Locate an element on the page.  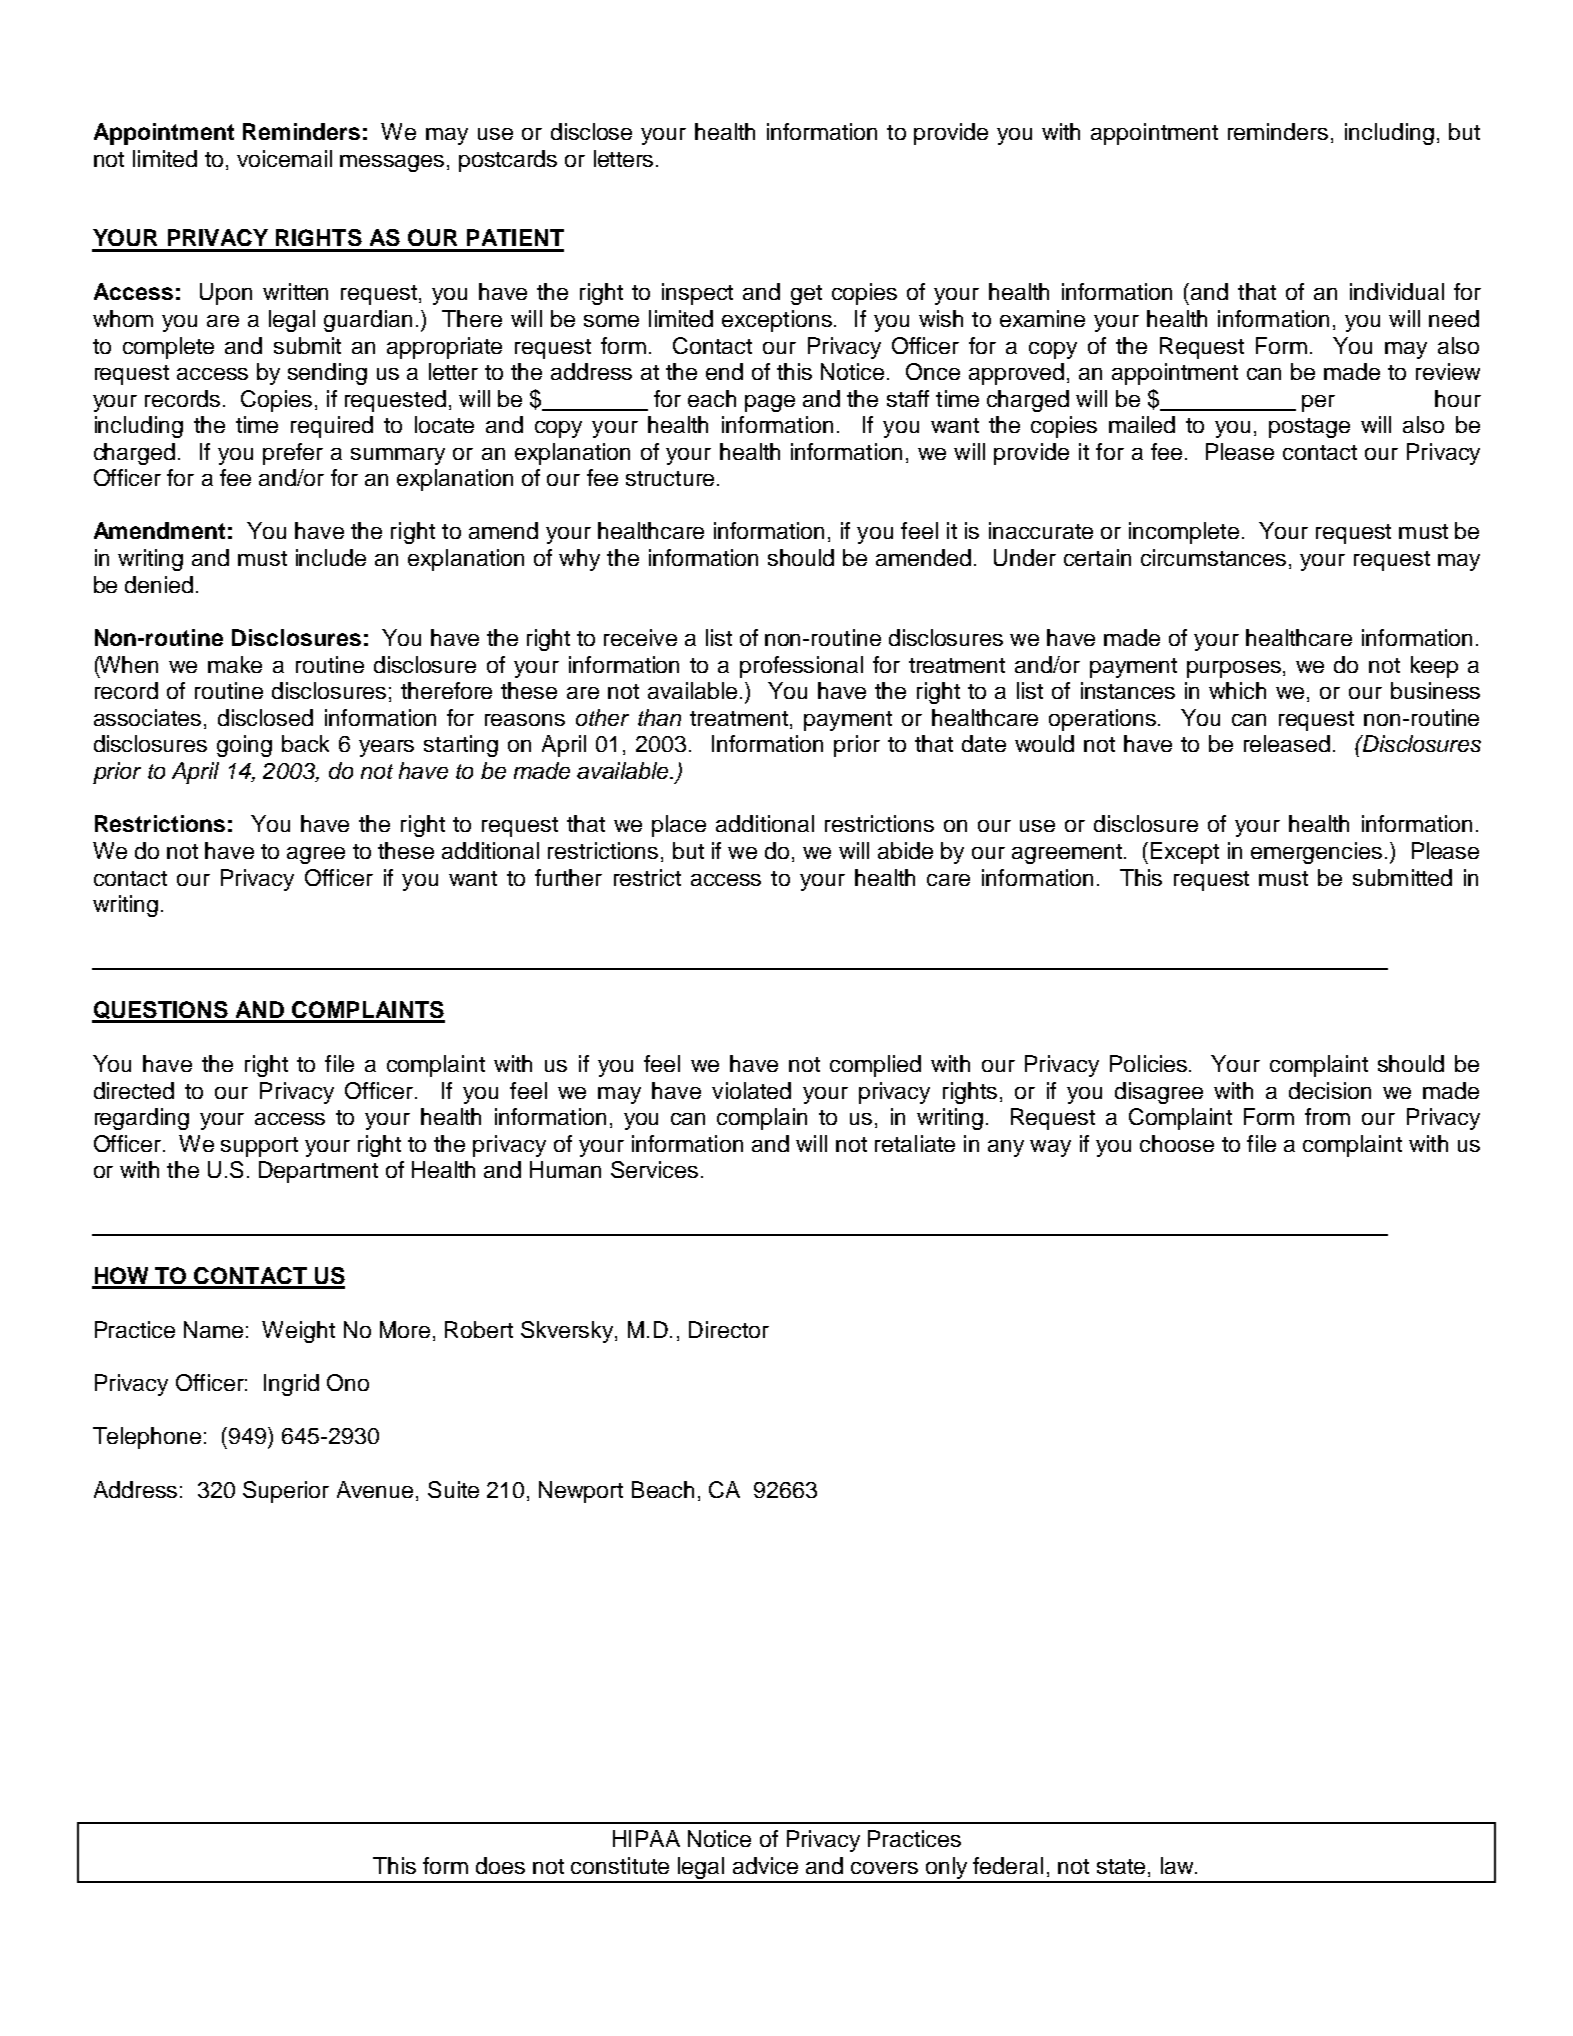
professional is located at coordinates (801, 667).
